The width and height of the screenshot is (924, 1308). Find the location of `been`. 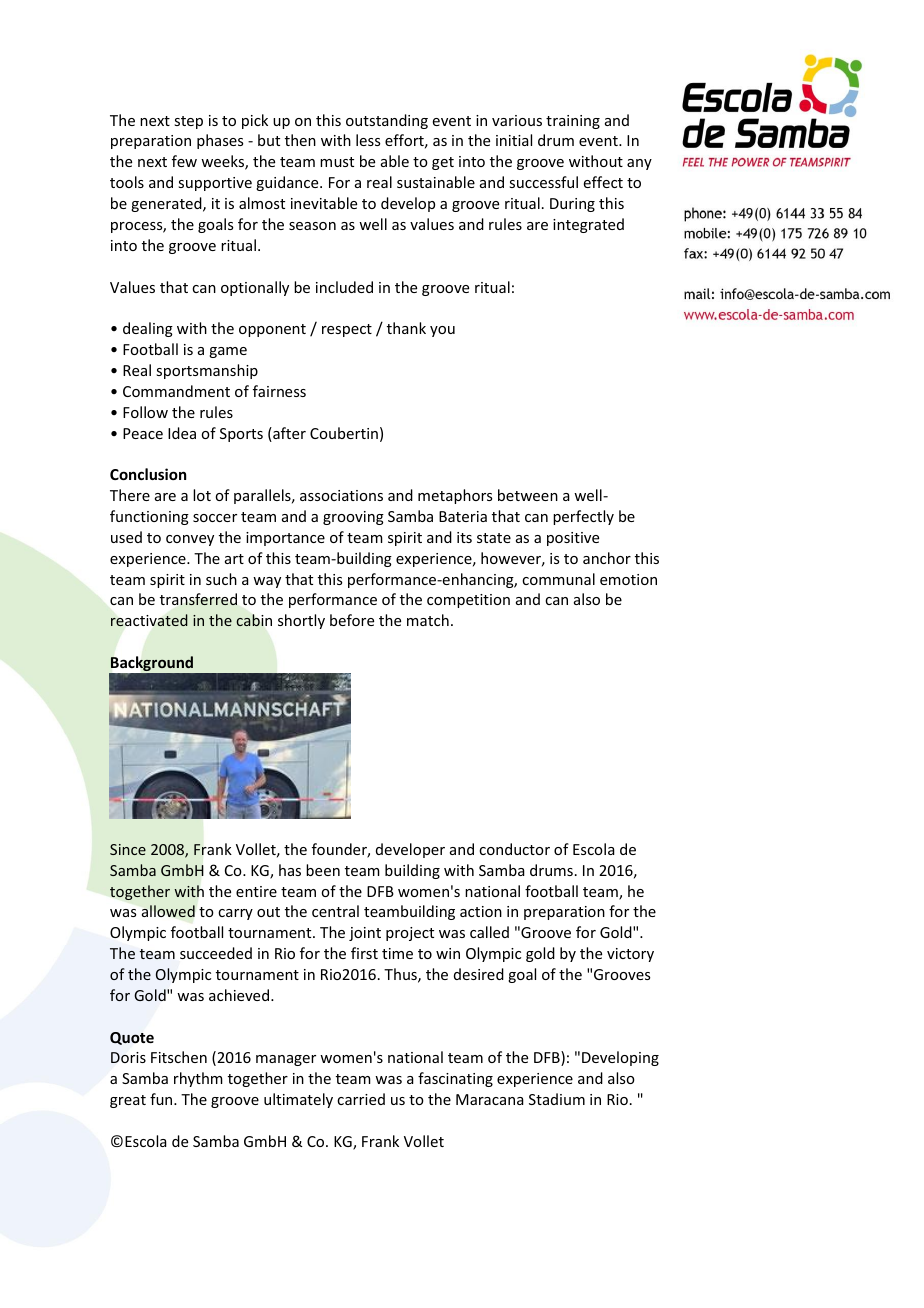

been is located at coordinates (323, 870).
